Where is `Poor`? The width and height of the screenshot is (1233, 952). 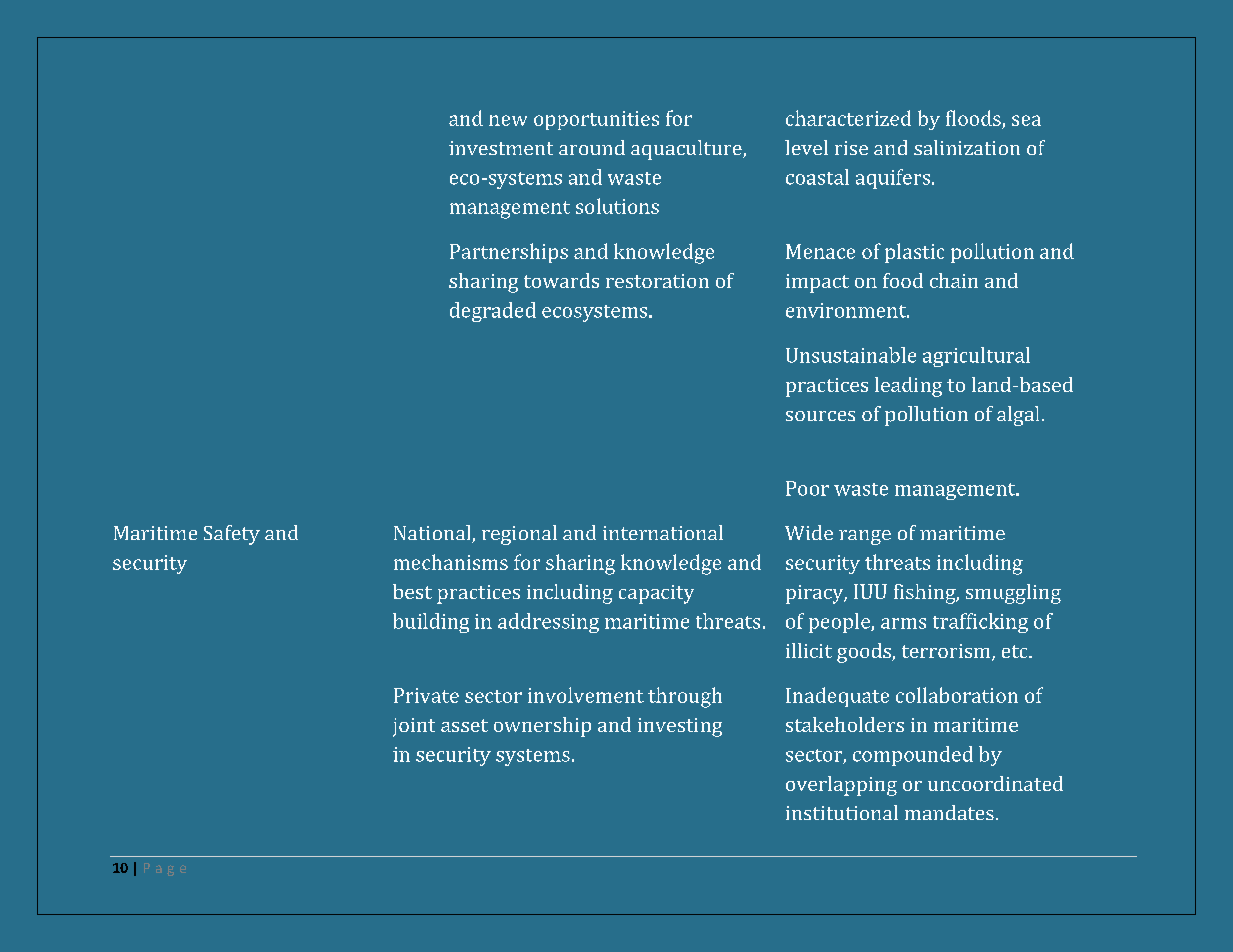 Poor is located at coordinates (807, 488).
